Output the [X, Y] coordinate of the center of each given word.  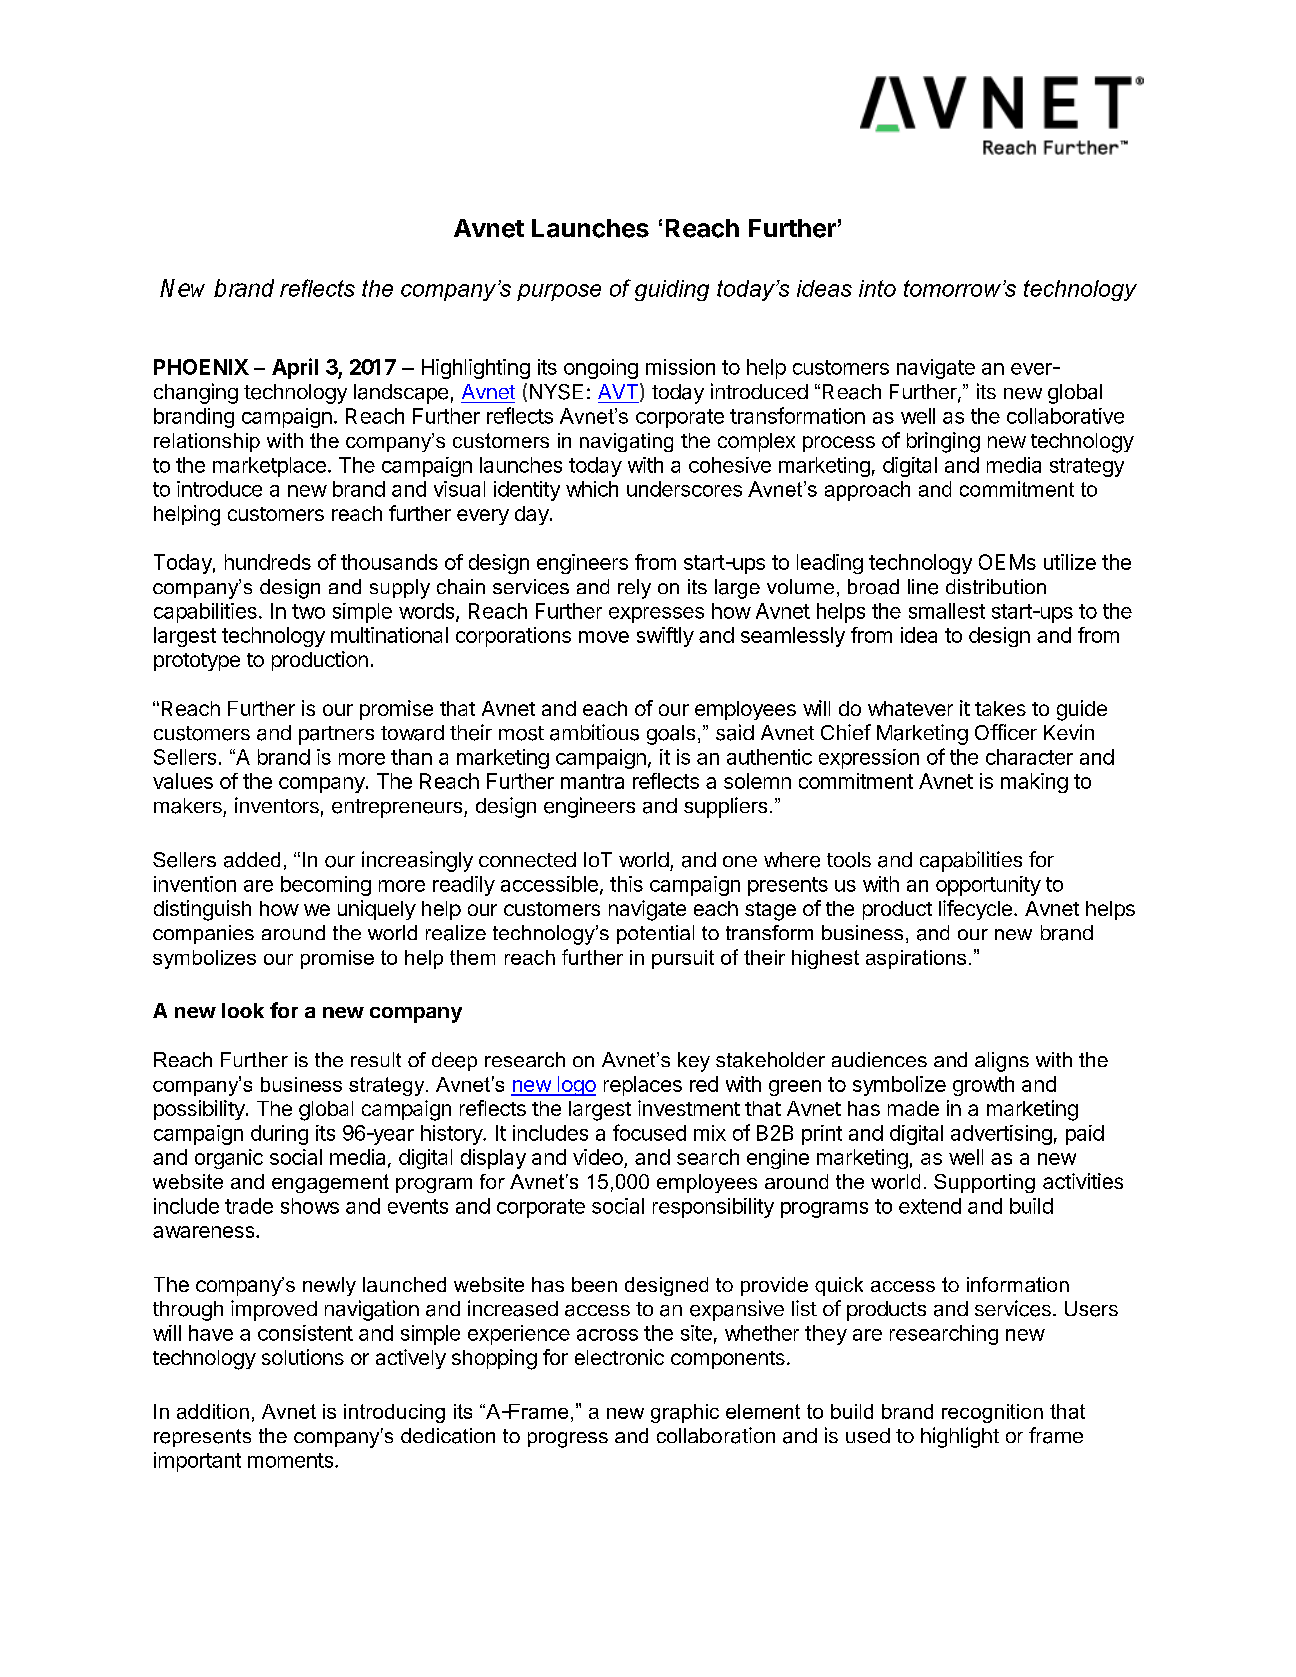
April [295, 368]
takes [1000, 708]
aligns [1002, 1062]
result [376, 1059]
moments [290, 1460]
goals [671, 735]
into [877, 288]
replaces [643, 1086]
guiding [672, 290]
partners [336, 735]
